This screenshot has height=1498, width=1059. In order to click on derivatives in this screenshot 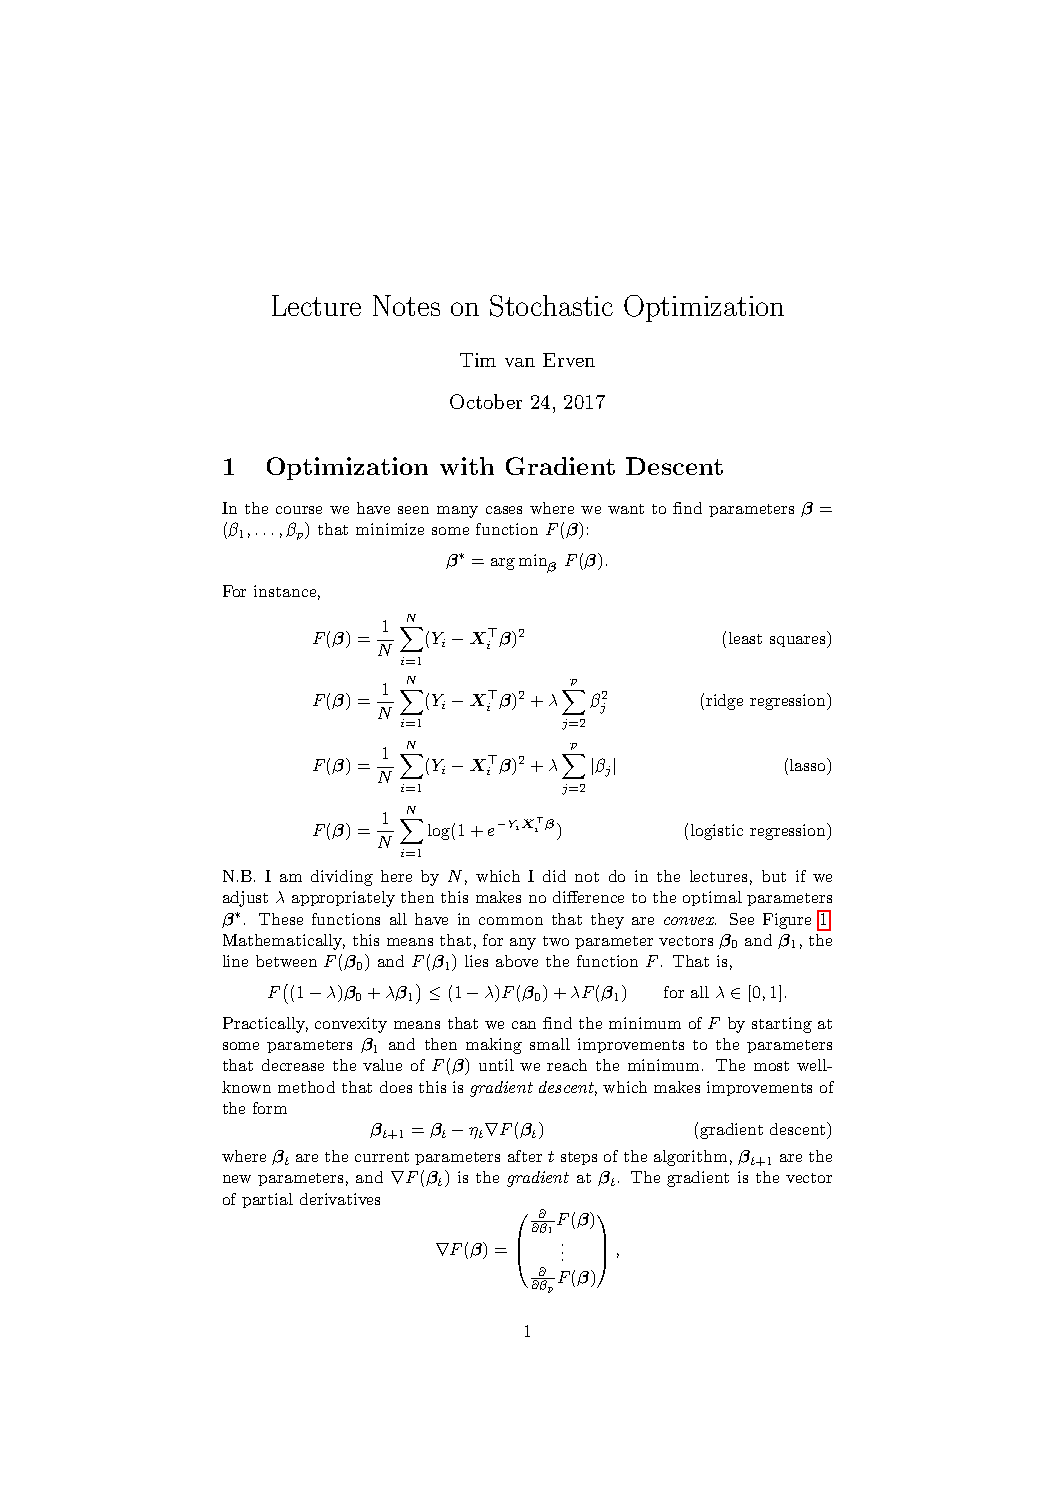, I will do `click(340, 1199)`.
